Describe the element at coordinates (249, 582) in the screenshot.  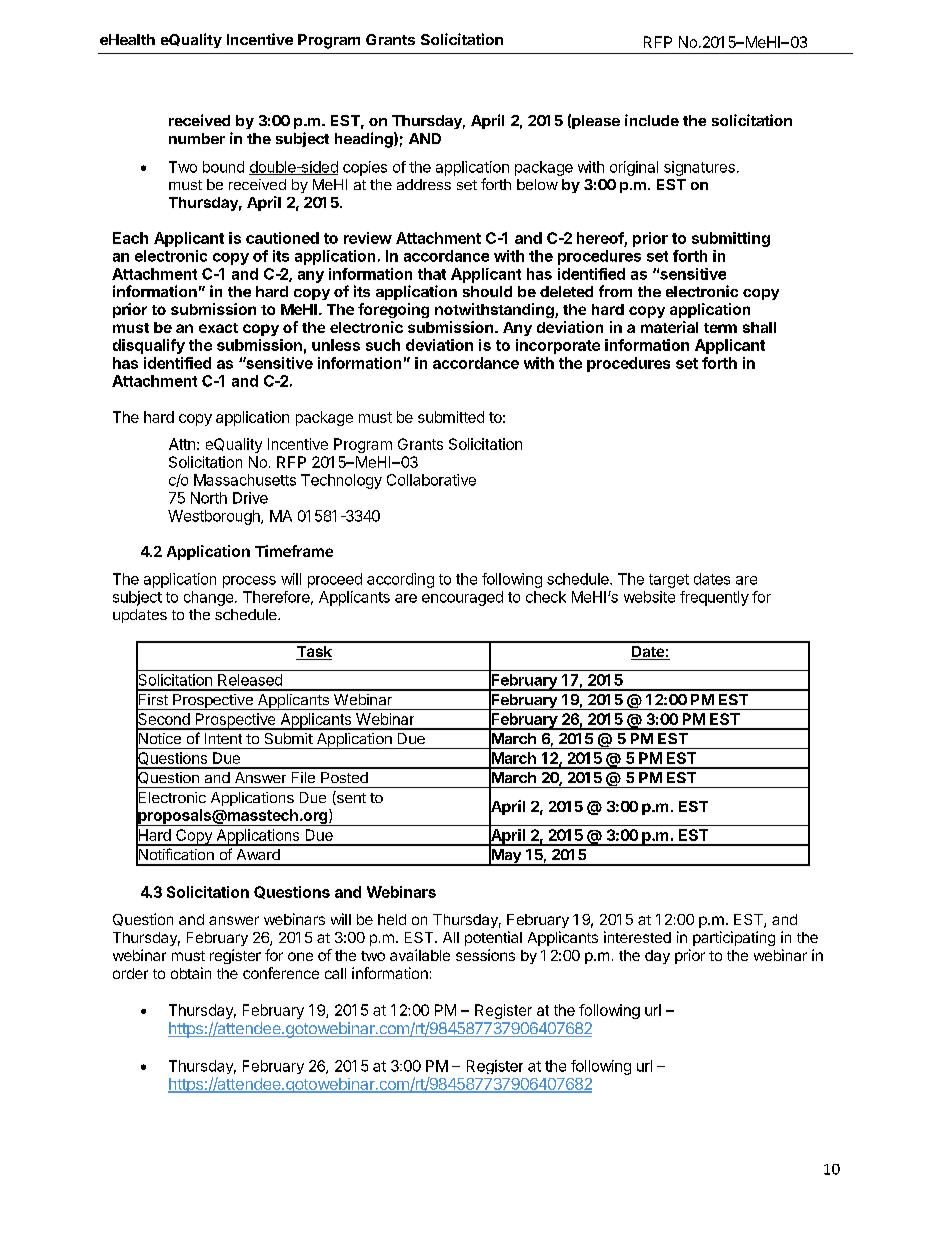
I see `process` at that location.
